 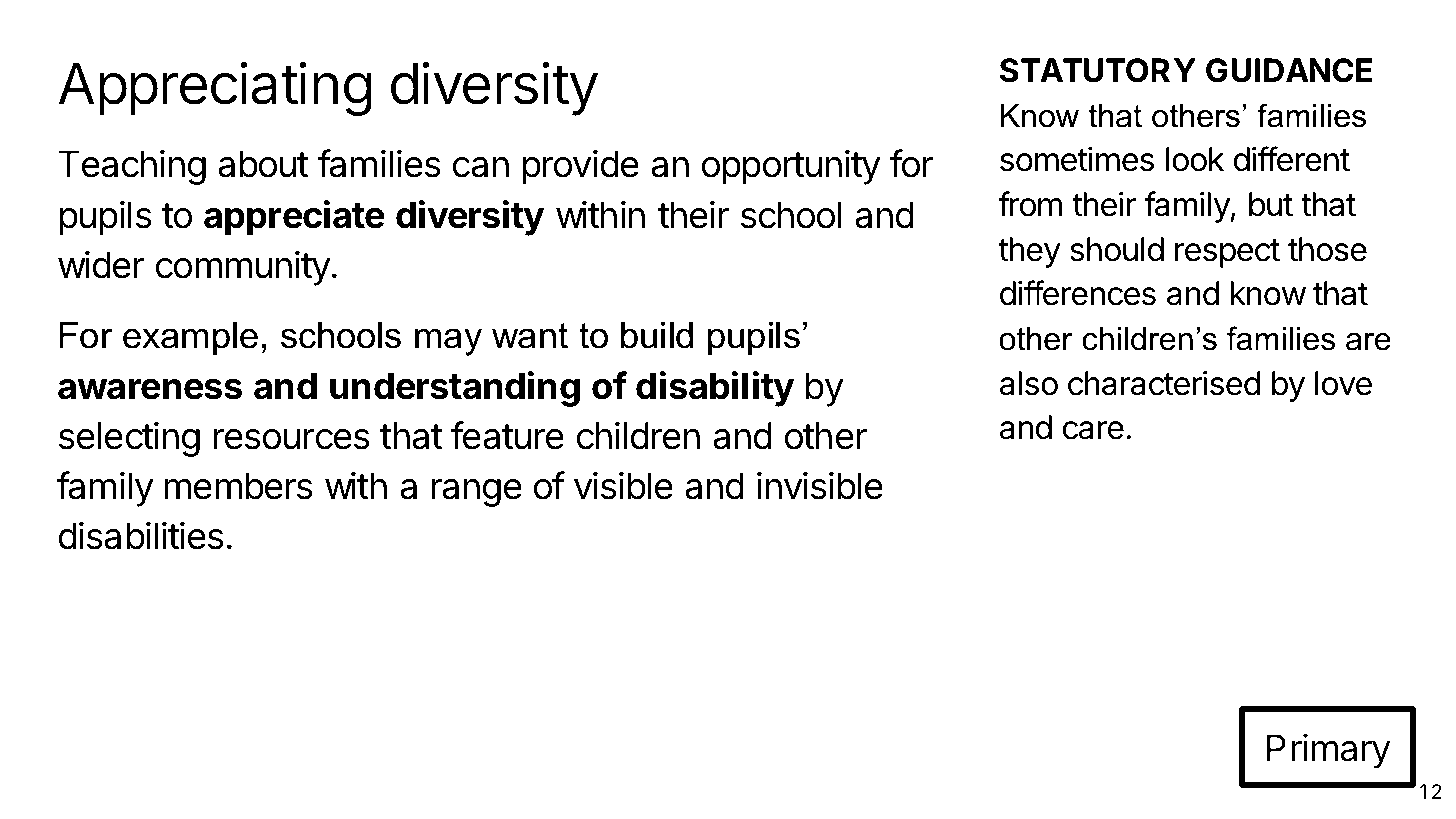 I want to click on about, so click(x=263, y=164).
